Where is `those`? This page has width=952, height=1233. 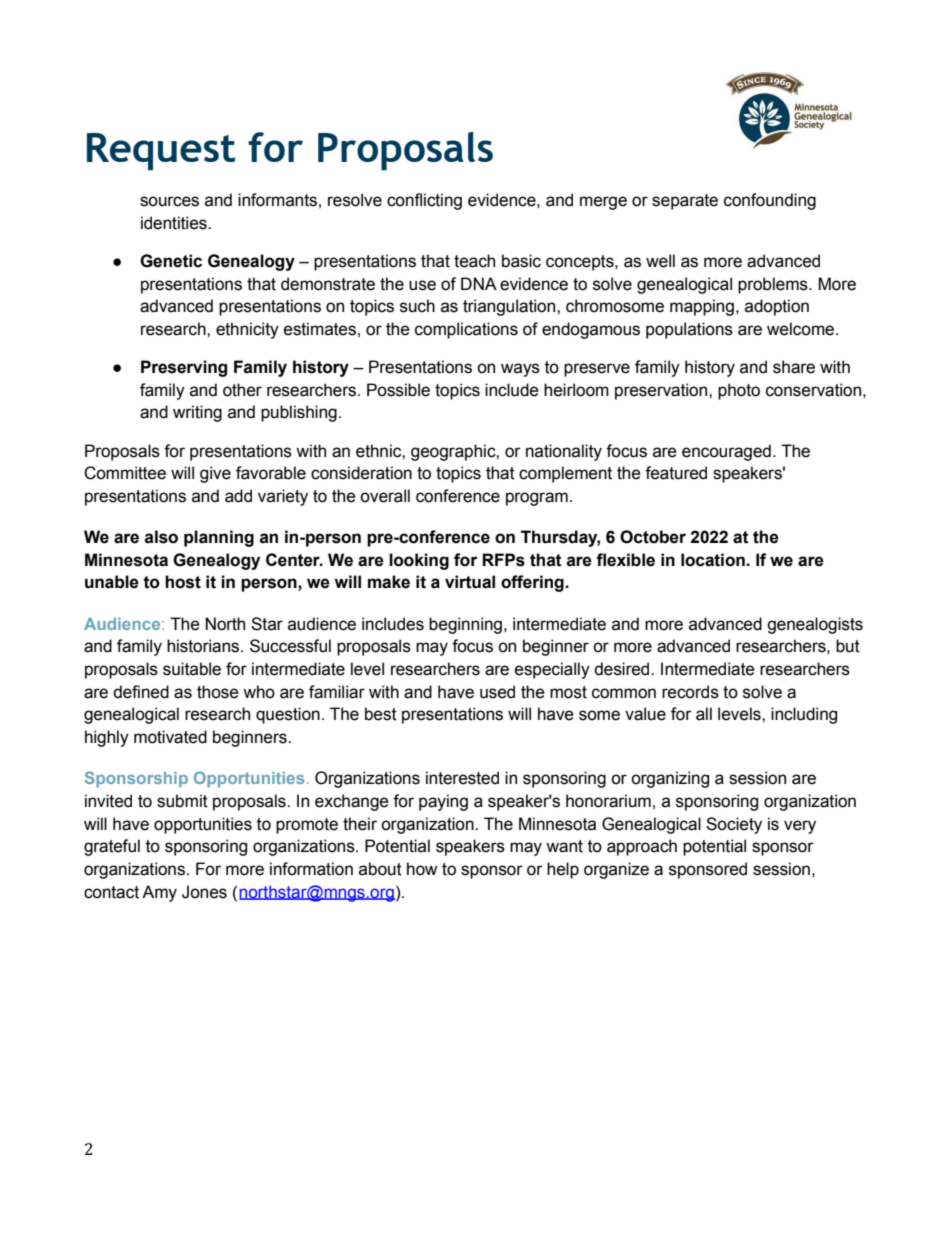 those is located at coordinates (218, 692).
